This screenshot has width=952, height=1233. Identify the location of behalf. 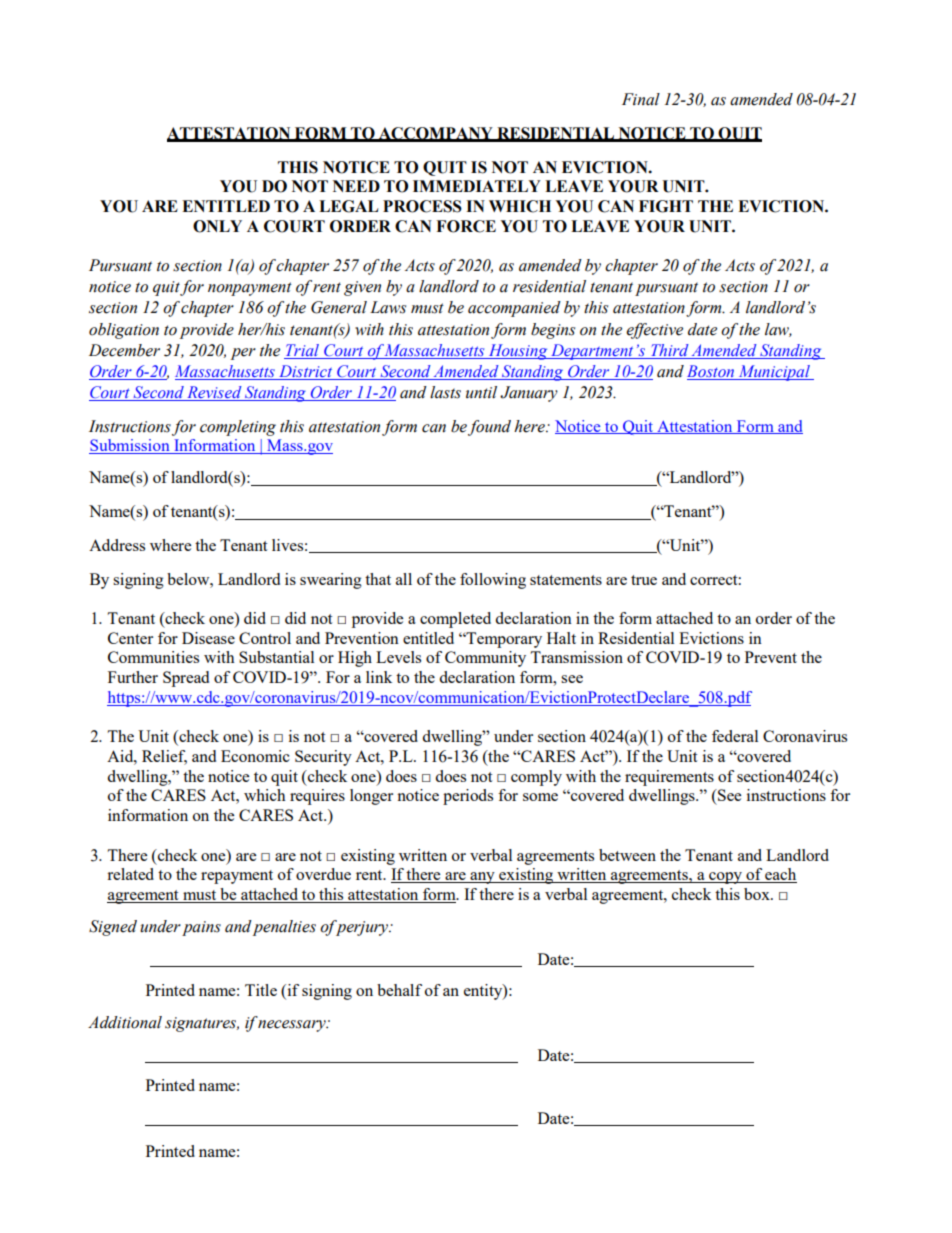
(399, 990).
